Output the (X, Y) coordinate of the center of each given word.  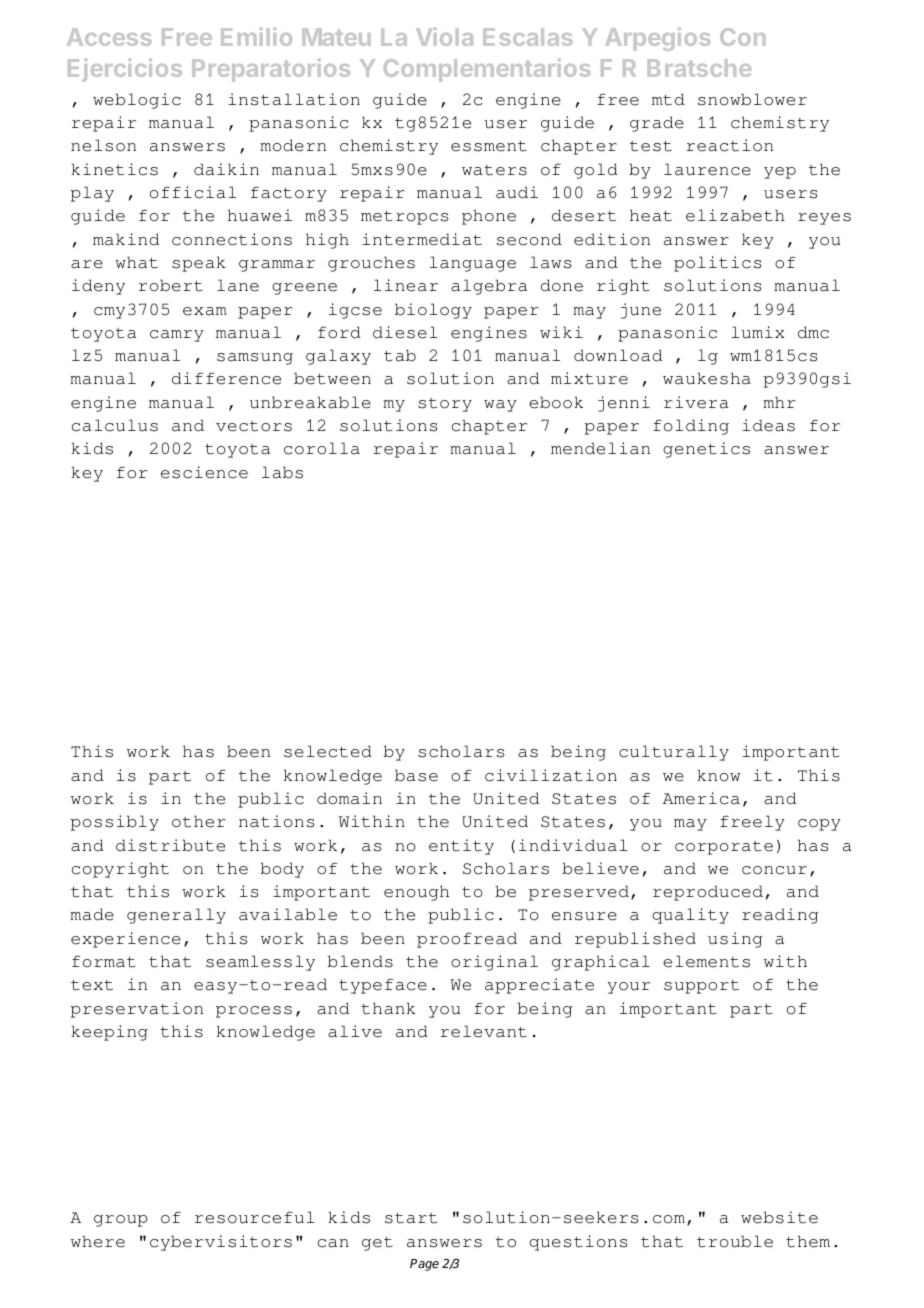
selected (328, 751)
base (416, 775)
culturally (674, 753)
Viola (444, 36)
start (411, 1218)
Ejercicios (125, 70)
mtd (668, 99)
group (121, 1221)
